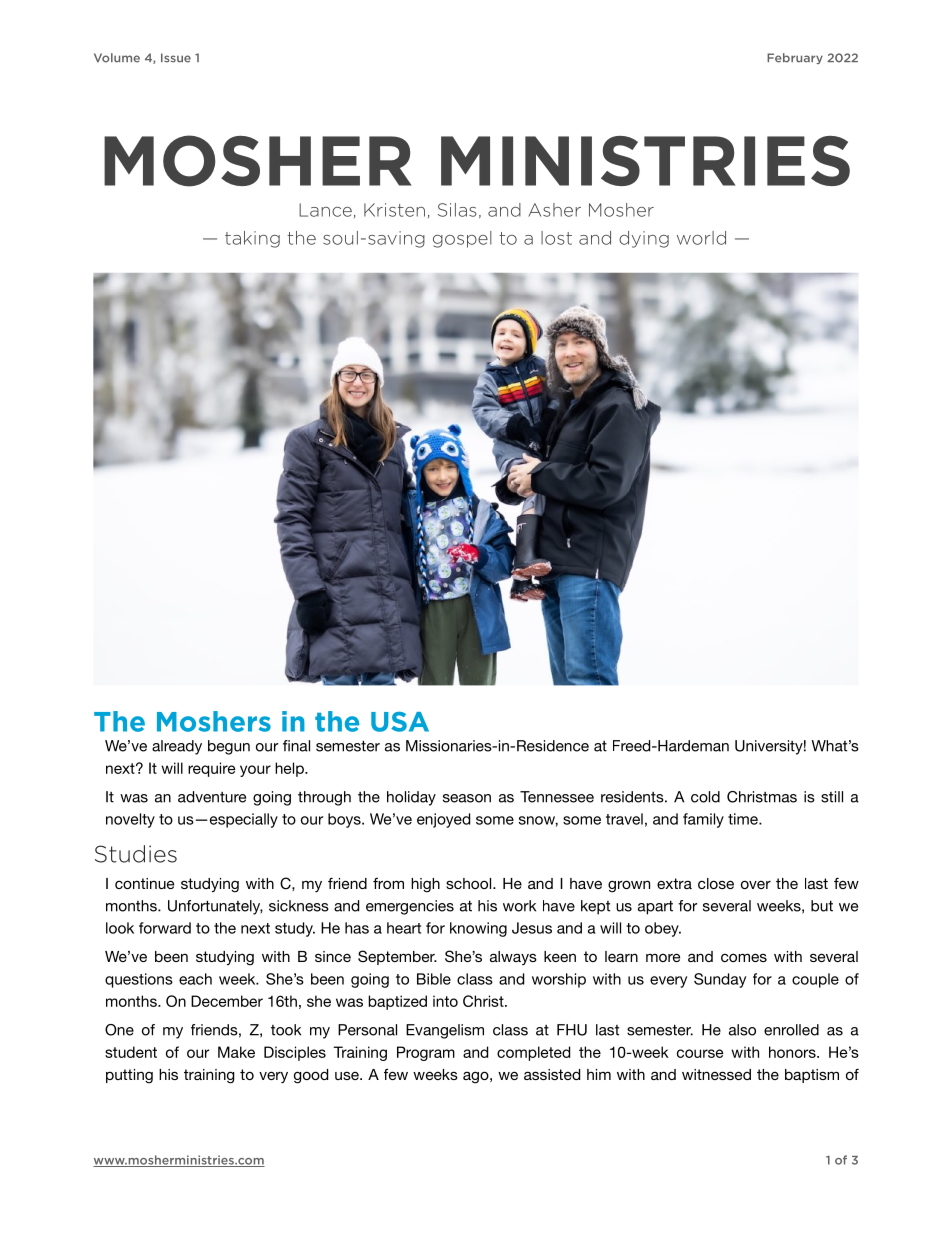 The height and width of the document is (1233, 952). Describe the element at coordinates (795, 58) in the document. I see `February` at that location.
